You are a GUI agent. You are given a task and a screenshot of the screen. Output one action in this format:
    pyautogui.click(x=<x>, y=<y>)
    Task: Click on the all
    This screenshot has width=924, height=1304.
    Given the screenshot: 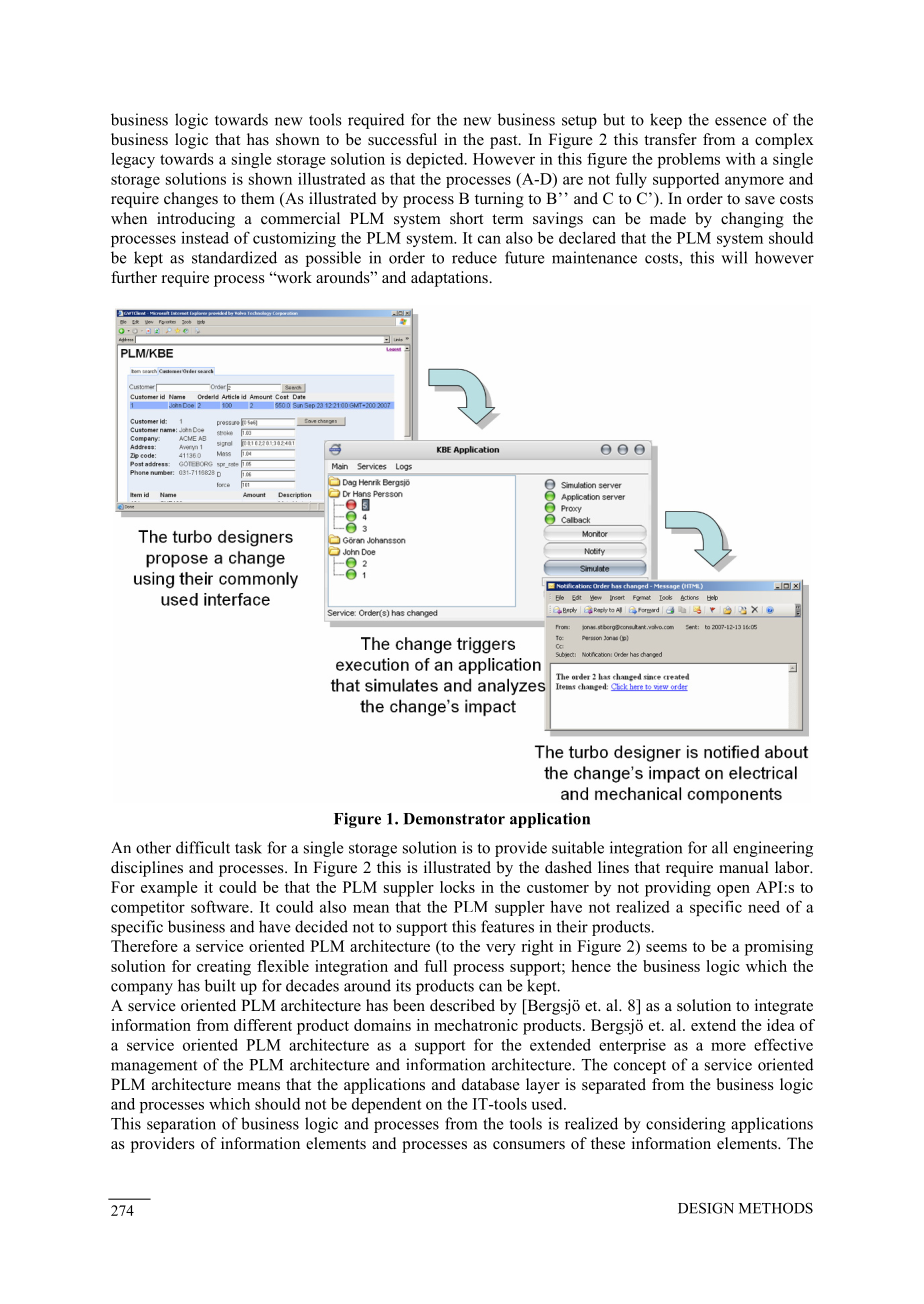 What is the action you would take?
    pyautogui.click(x=720, y=847)
